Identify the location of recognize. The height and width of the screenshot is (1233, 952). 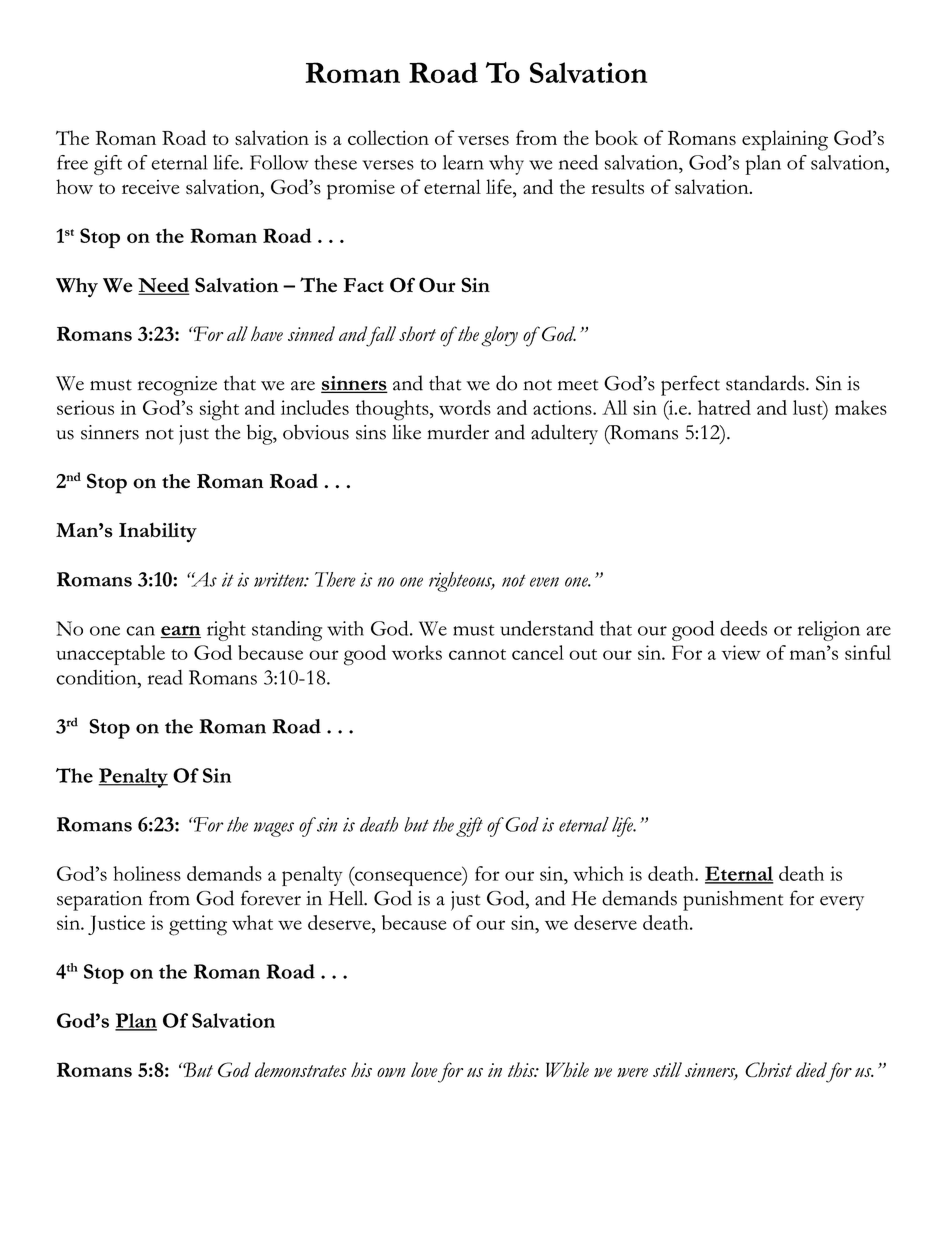
(177, 386).
